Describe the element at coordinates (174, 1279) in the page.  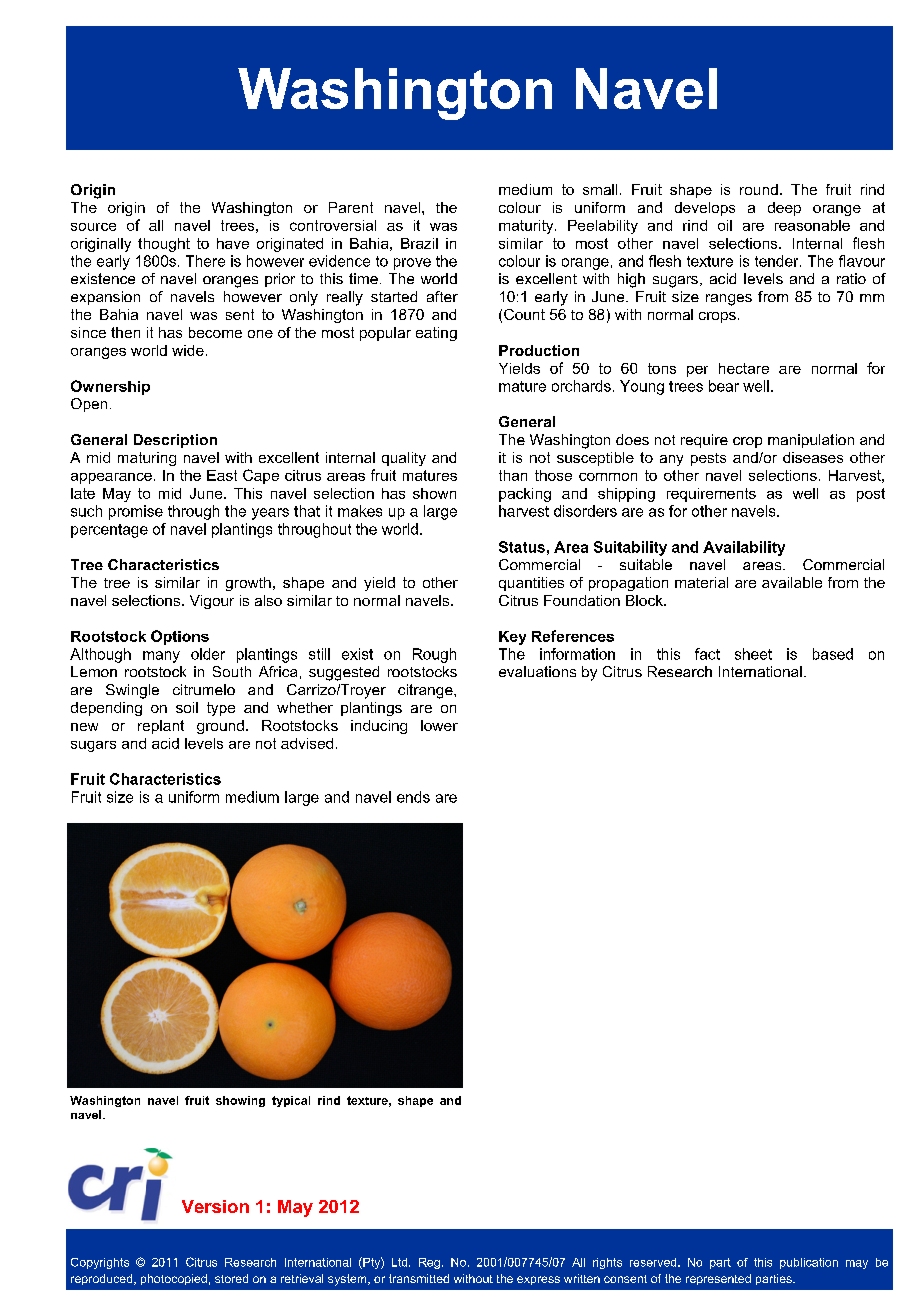
I see `photocopied` at that location.
